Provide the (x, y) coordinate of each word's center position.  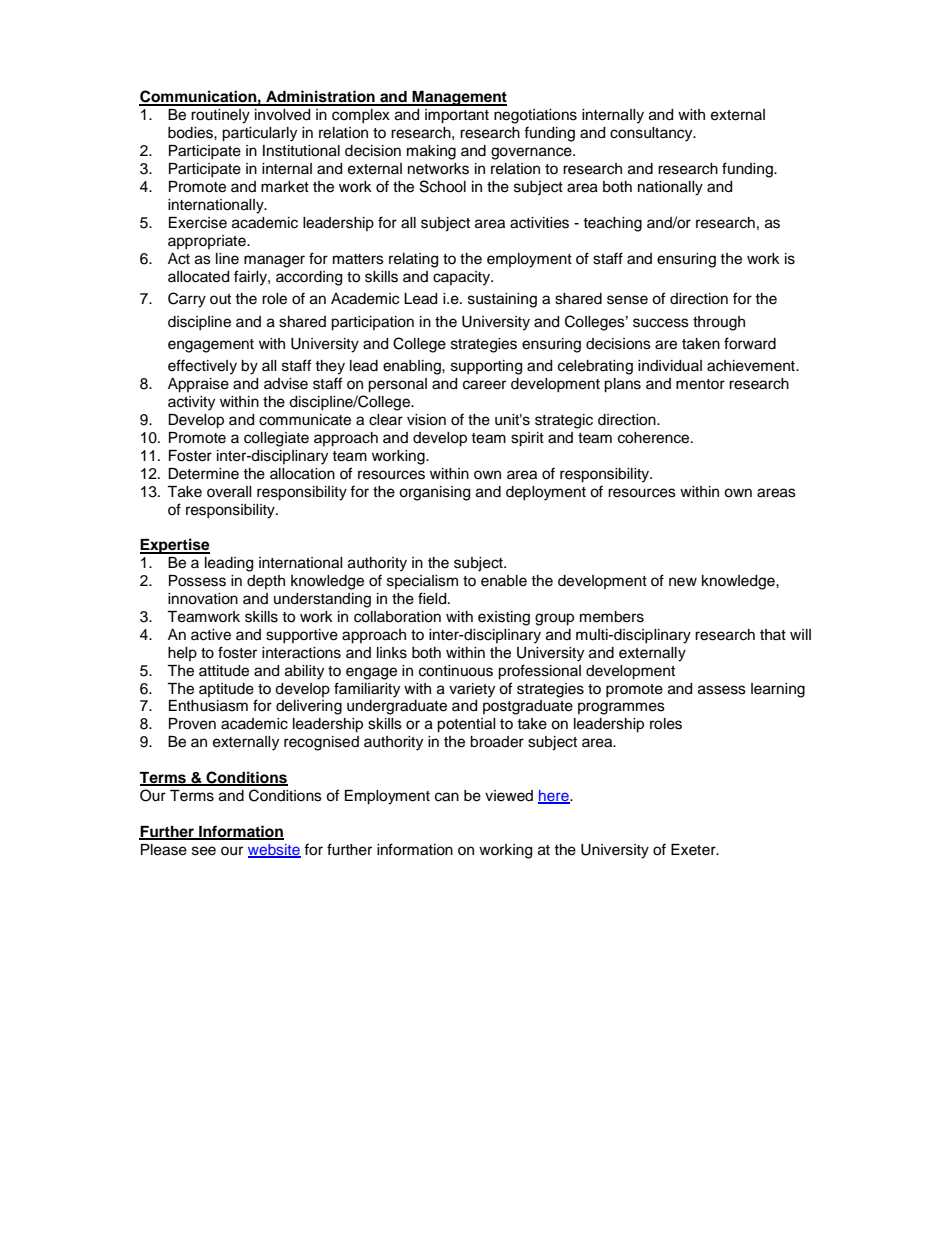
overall (229, 492)
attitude (224, 671)
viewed (509, 796)
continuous (456, 671)
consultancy (652, 134)
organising (434, 493)
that (773, 634)
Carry (187, 300)
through (719, 323)
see (204, 851)
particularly (259, 134)
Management (459, 98)
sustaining (502, 300)
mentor (700, 384)
